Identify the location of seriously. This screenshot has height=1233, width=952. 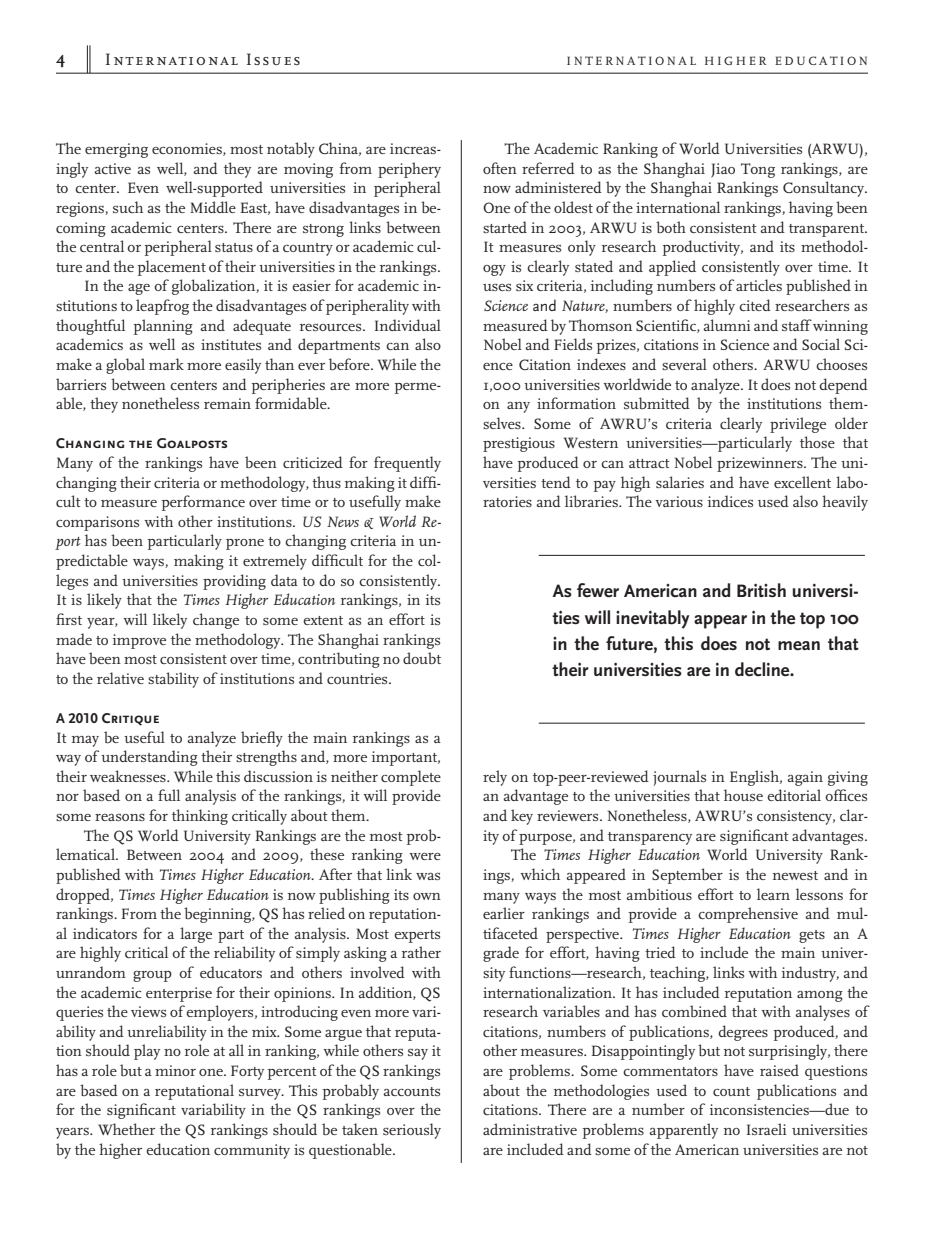
(412, 1131).
